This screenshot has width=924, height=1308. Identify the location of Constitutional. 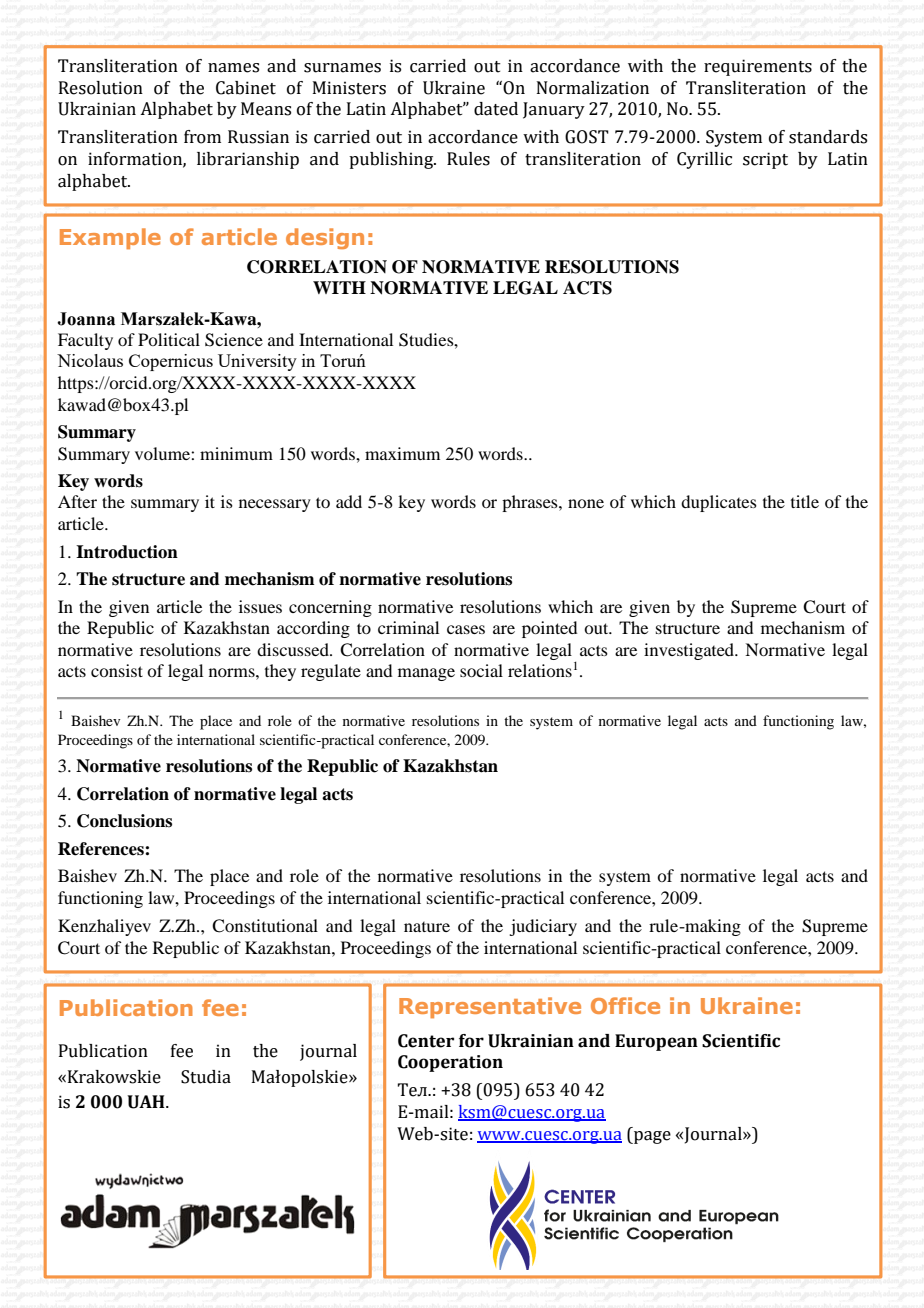
(265, 926).
